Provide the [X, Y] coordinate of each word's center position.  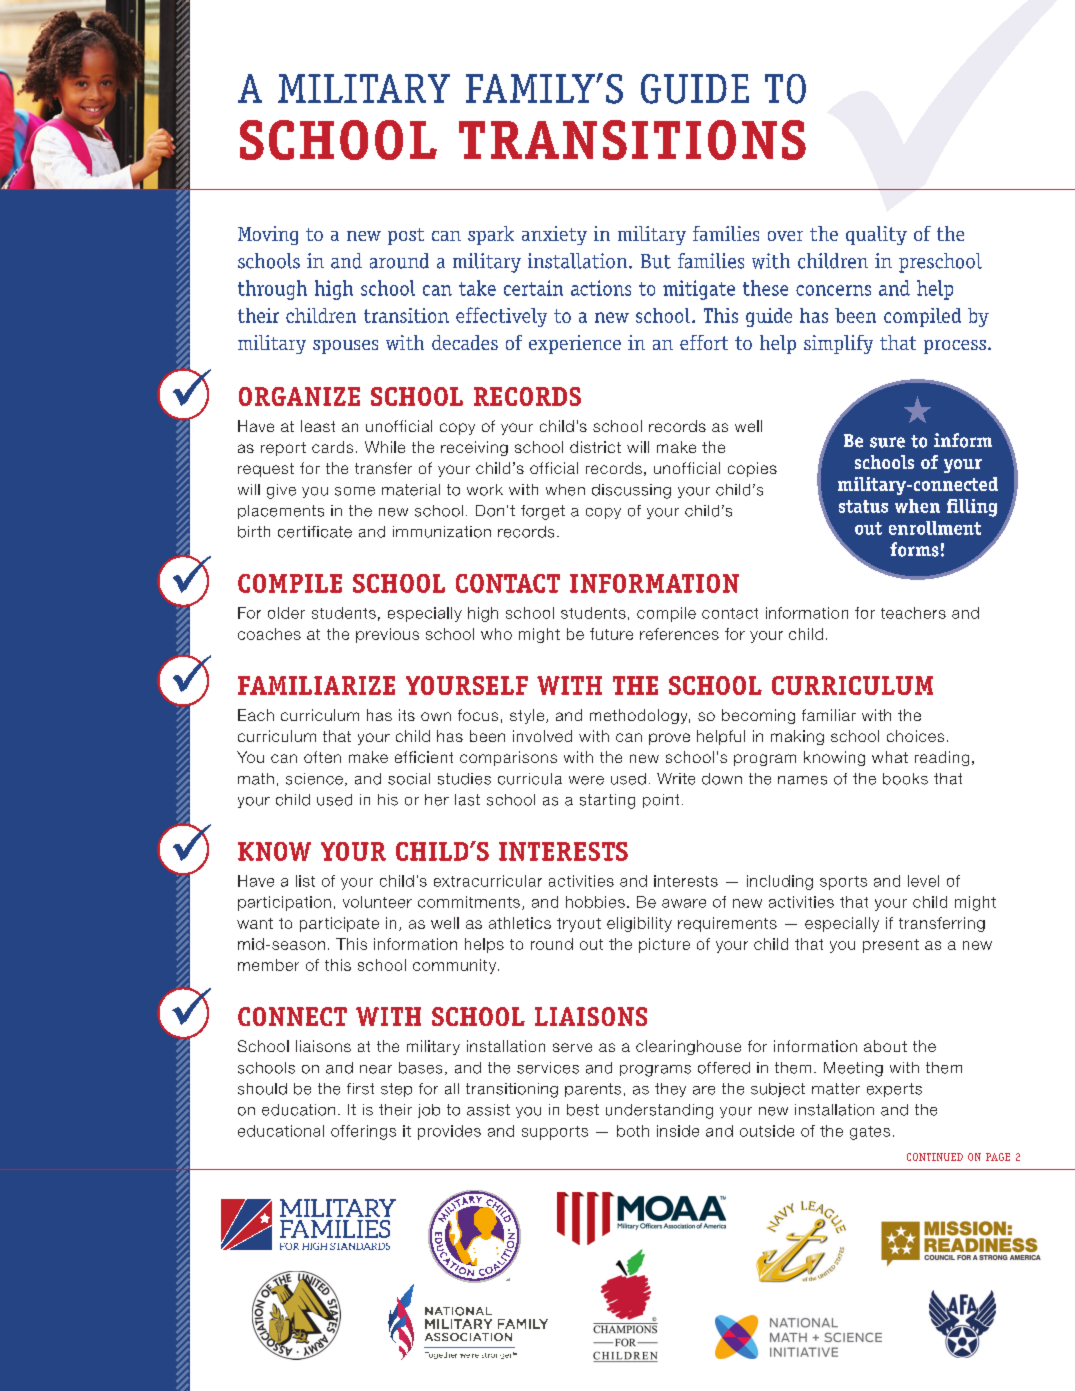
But [656, 261]
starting [607, 801]
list [305, 881]
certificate [315, 532]
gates [870, 1133]
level [923, 881]
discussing [631, 491]
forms [914, 549]
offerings [363, 1132]
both [633, 1131]
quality [876, 235]
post [406, 236]
